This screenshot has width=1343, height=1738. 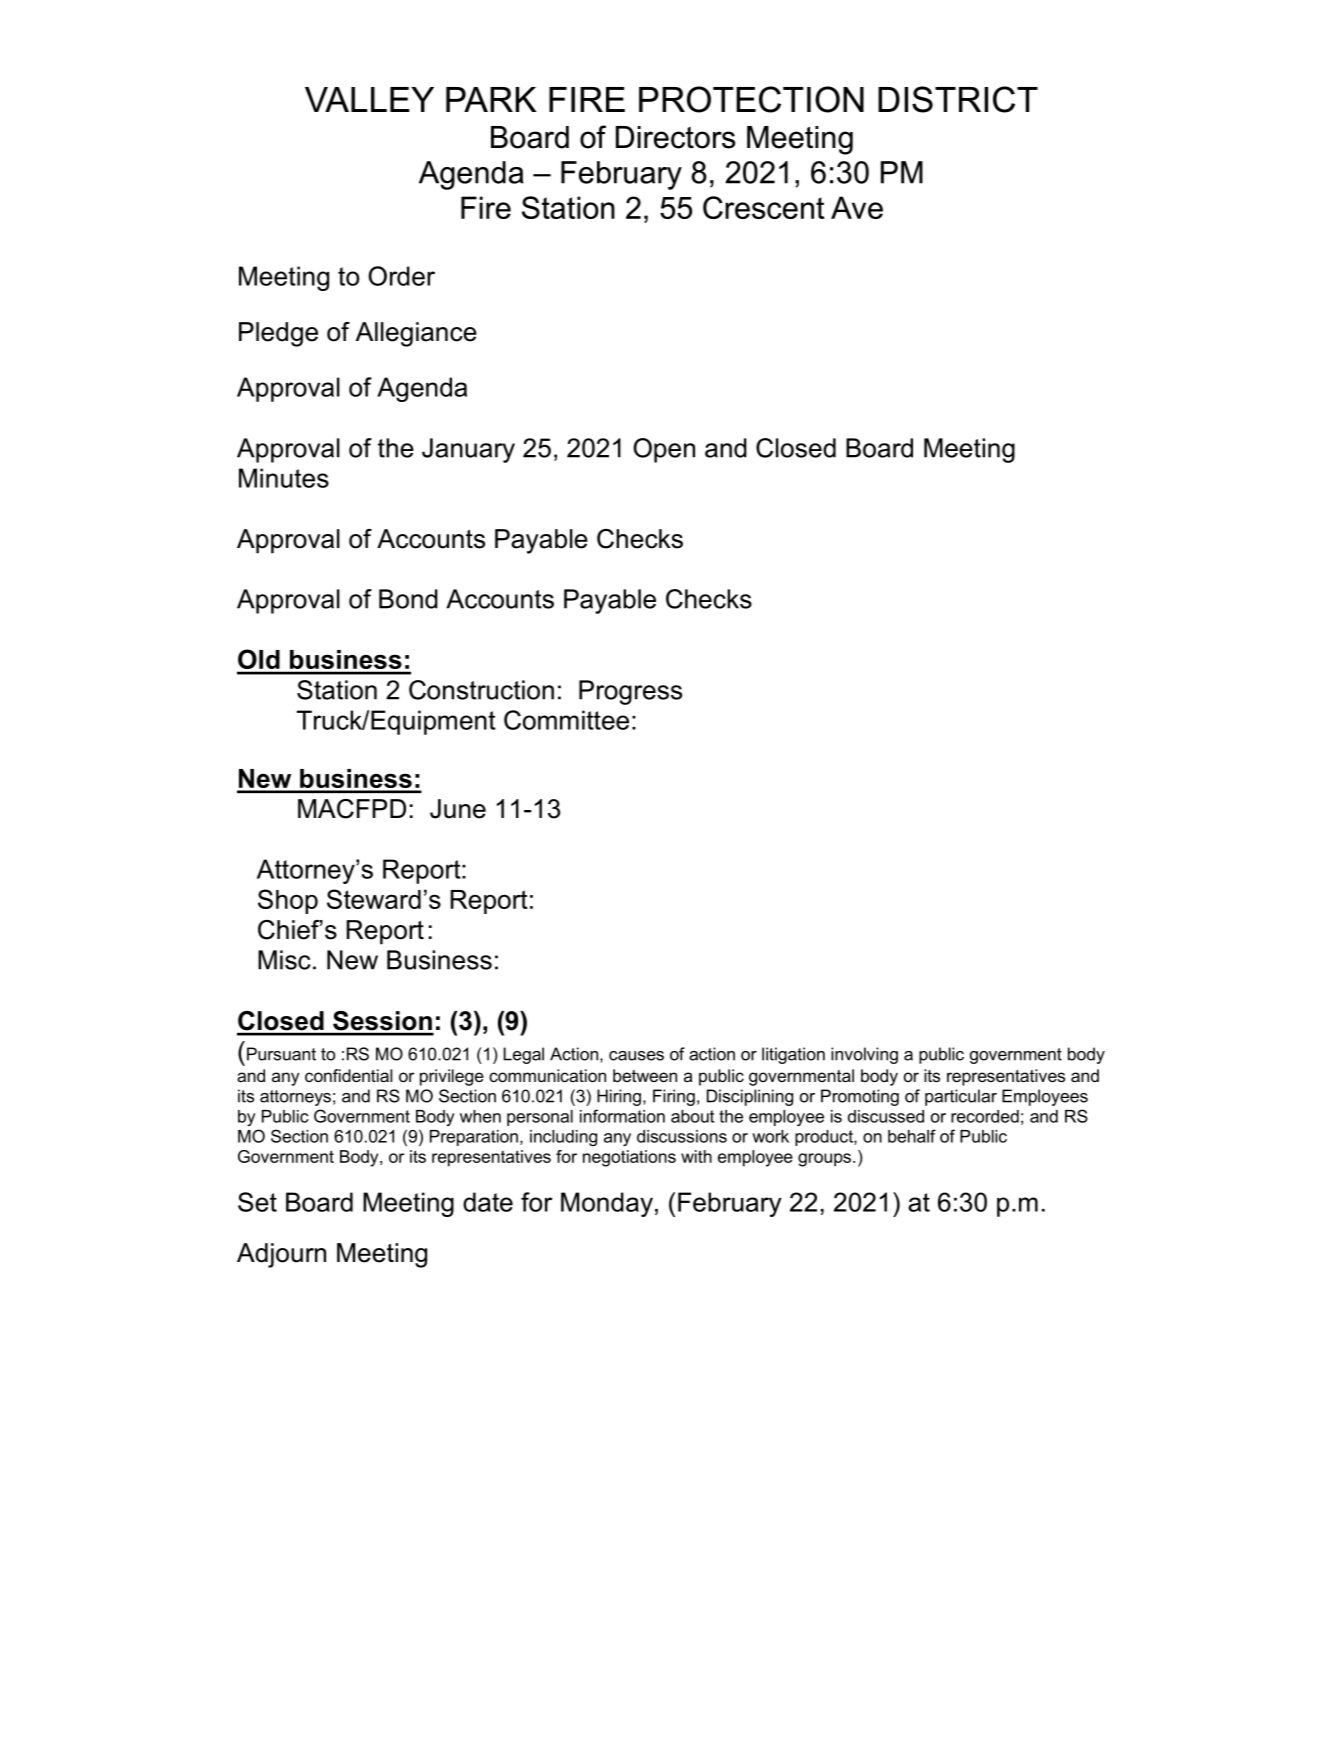 What do you see at coordinates (675, 137) in the screenshot?
I see `Directors` at bounding box center [675, 137].
